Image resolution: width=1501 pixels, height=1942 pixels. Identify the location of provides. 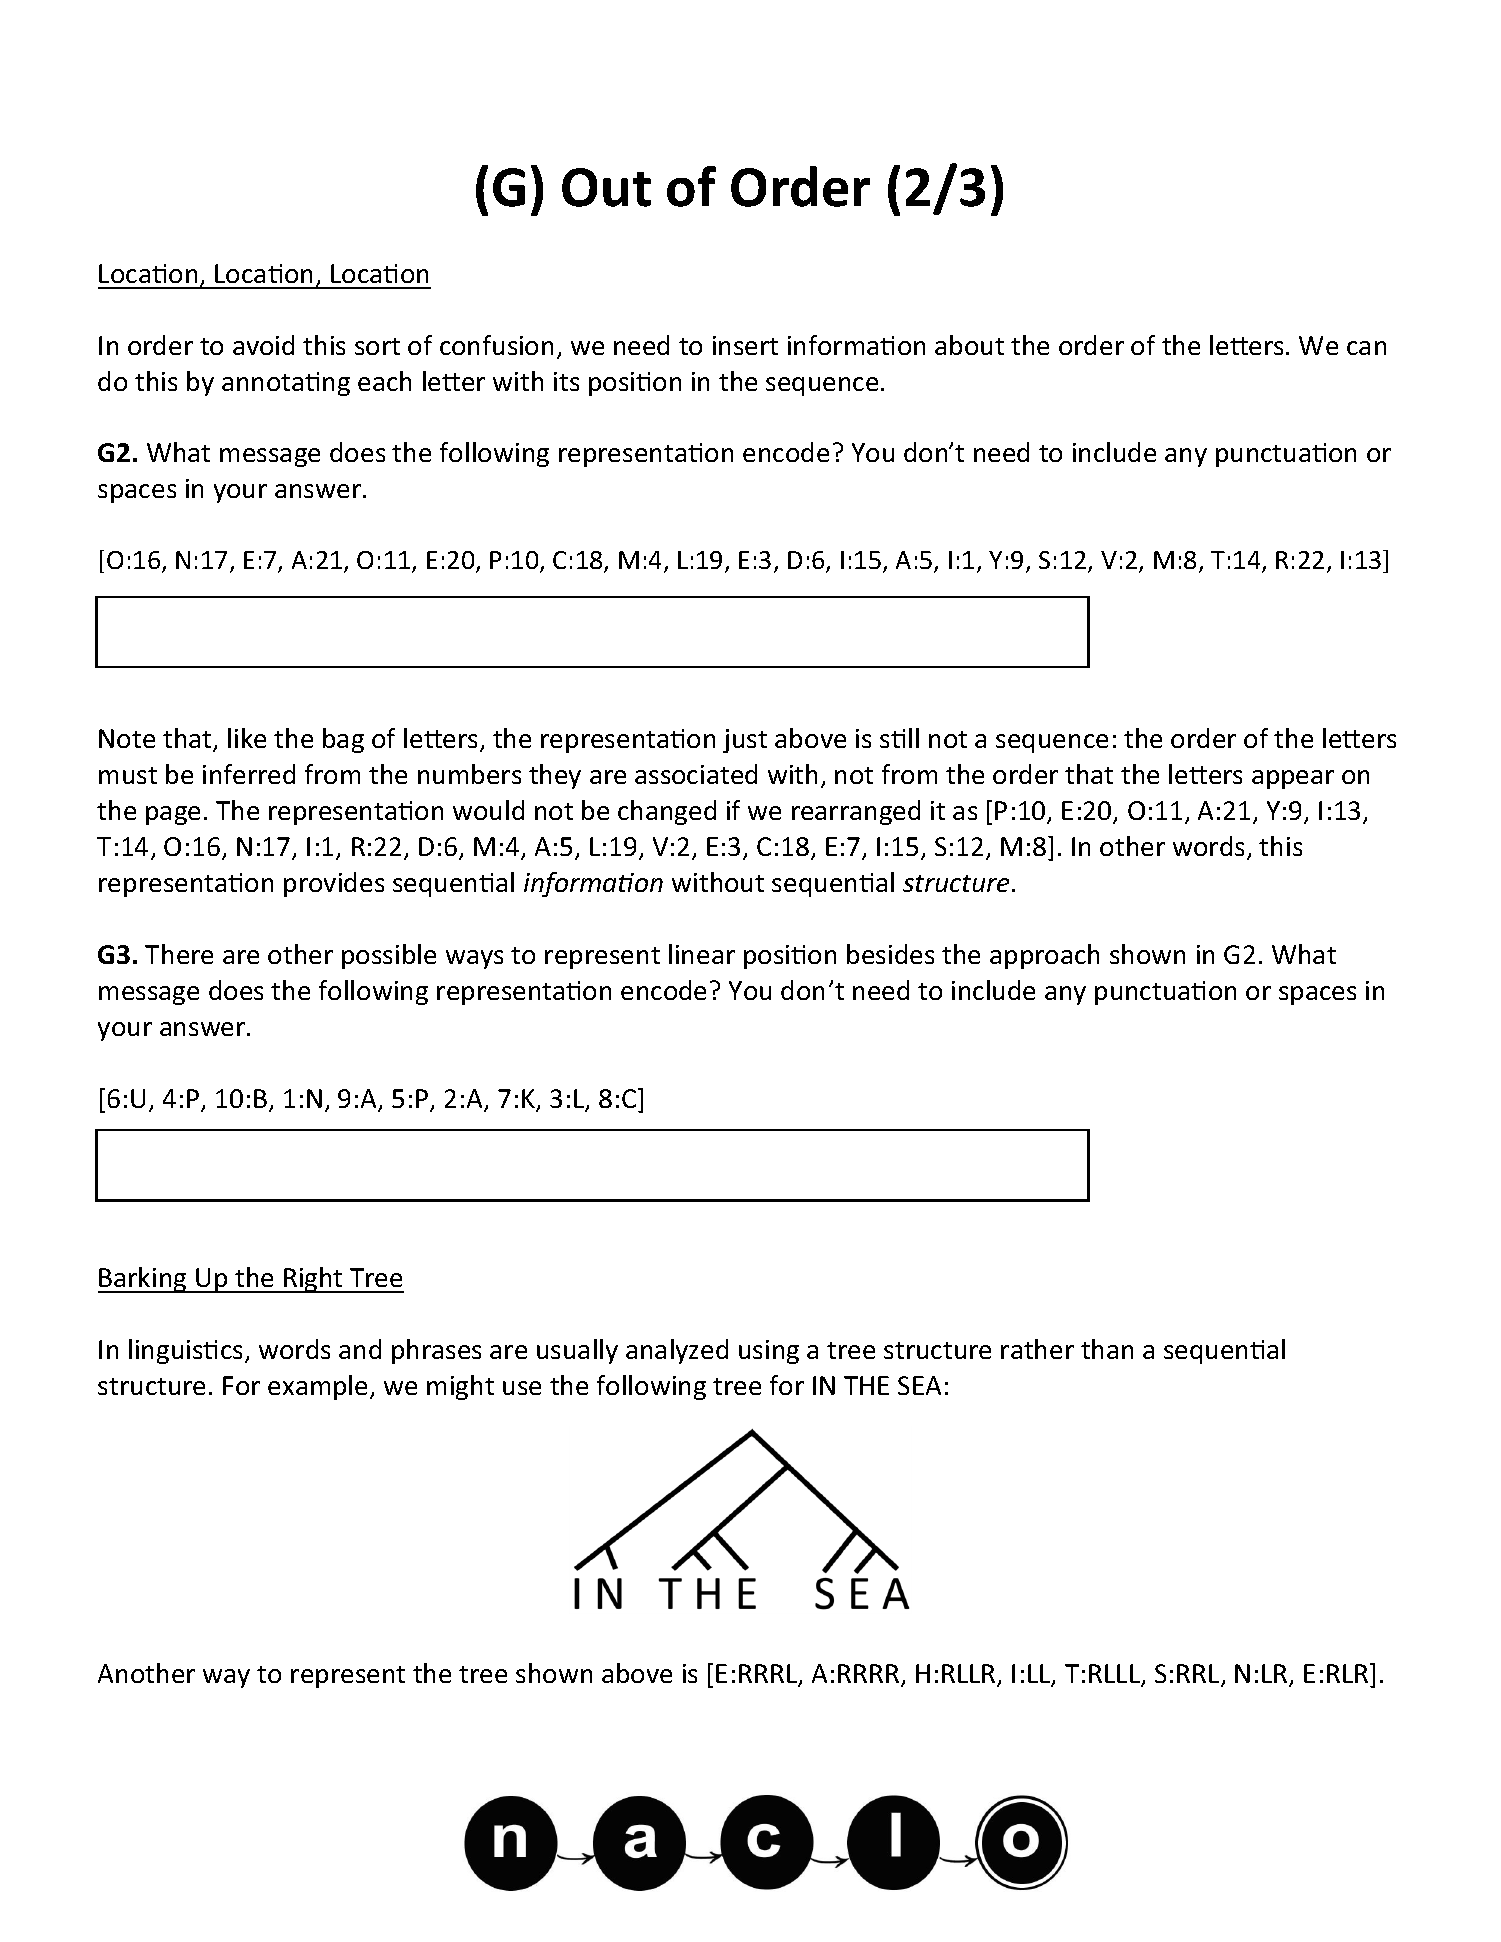
(334, 884).
